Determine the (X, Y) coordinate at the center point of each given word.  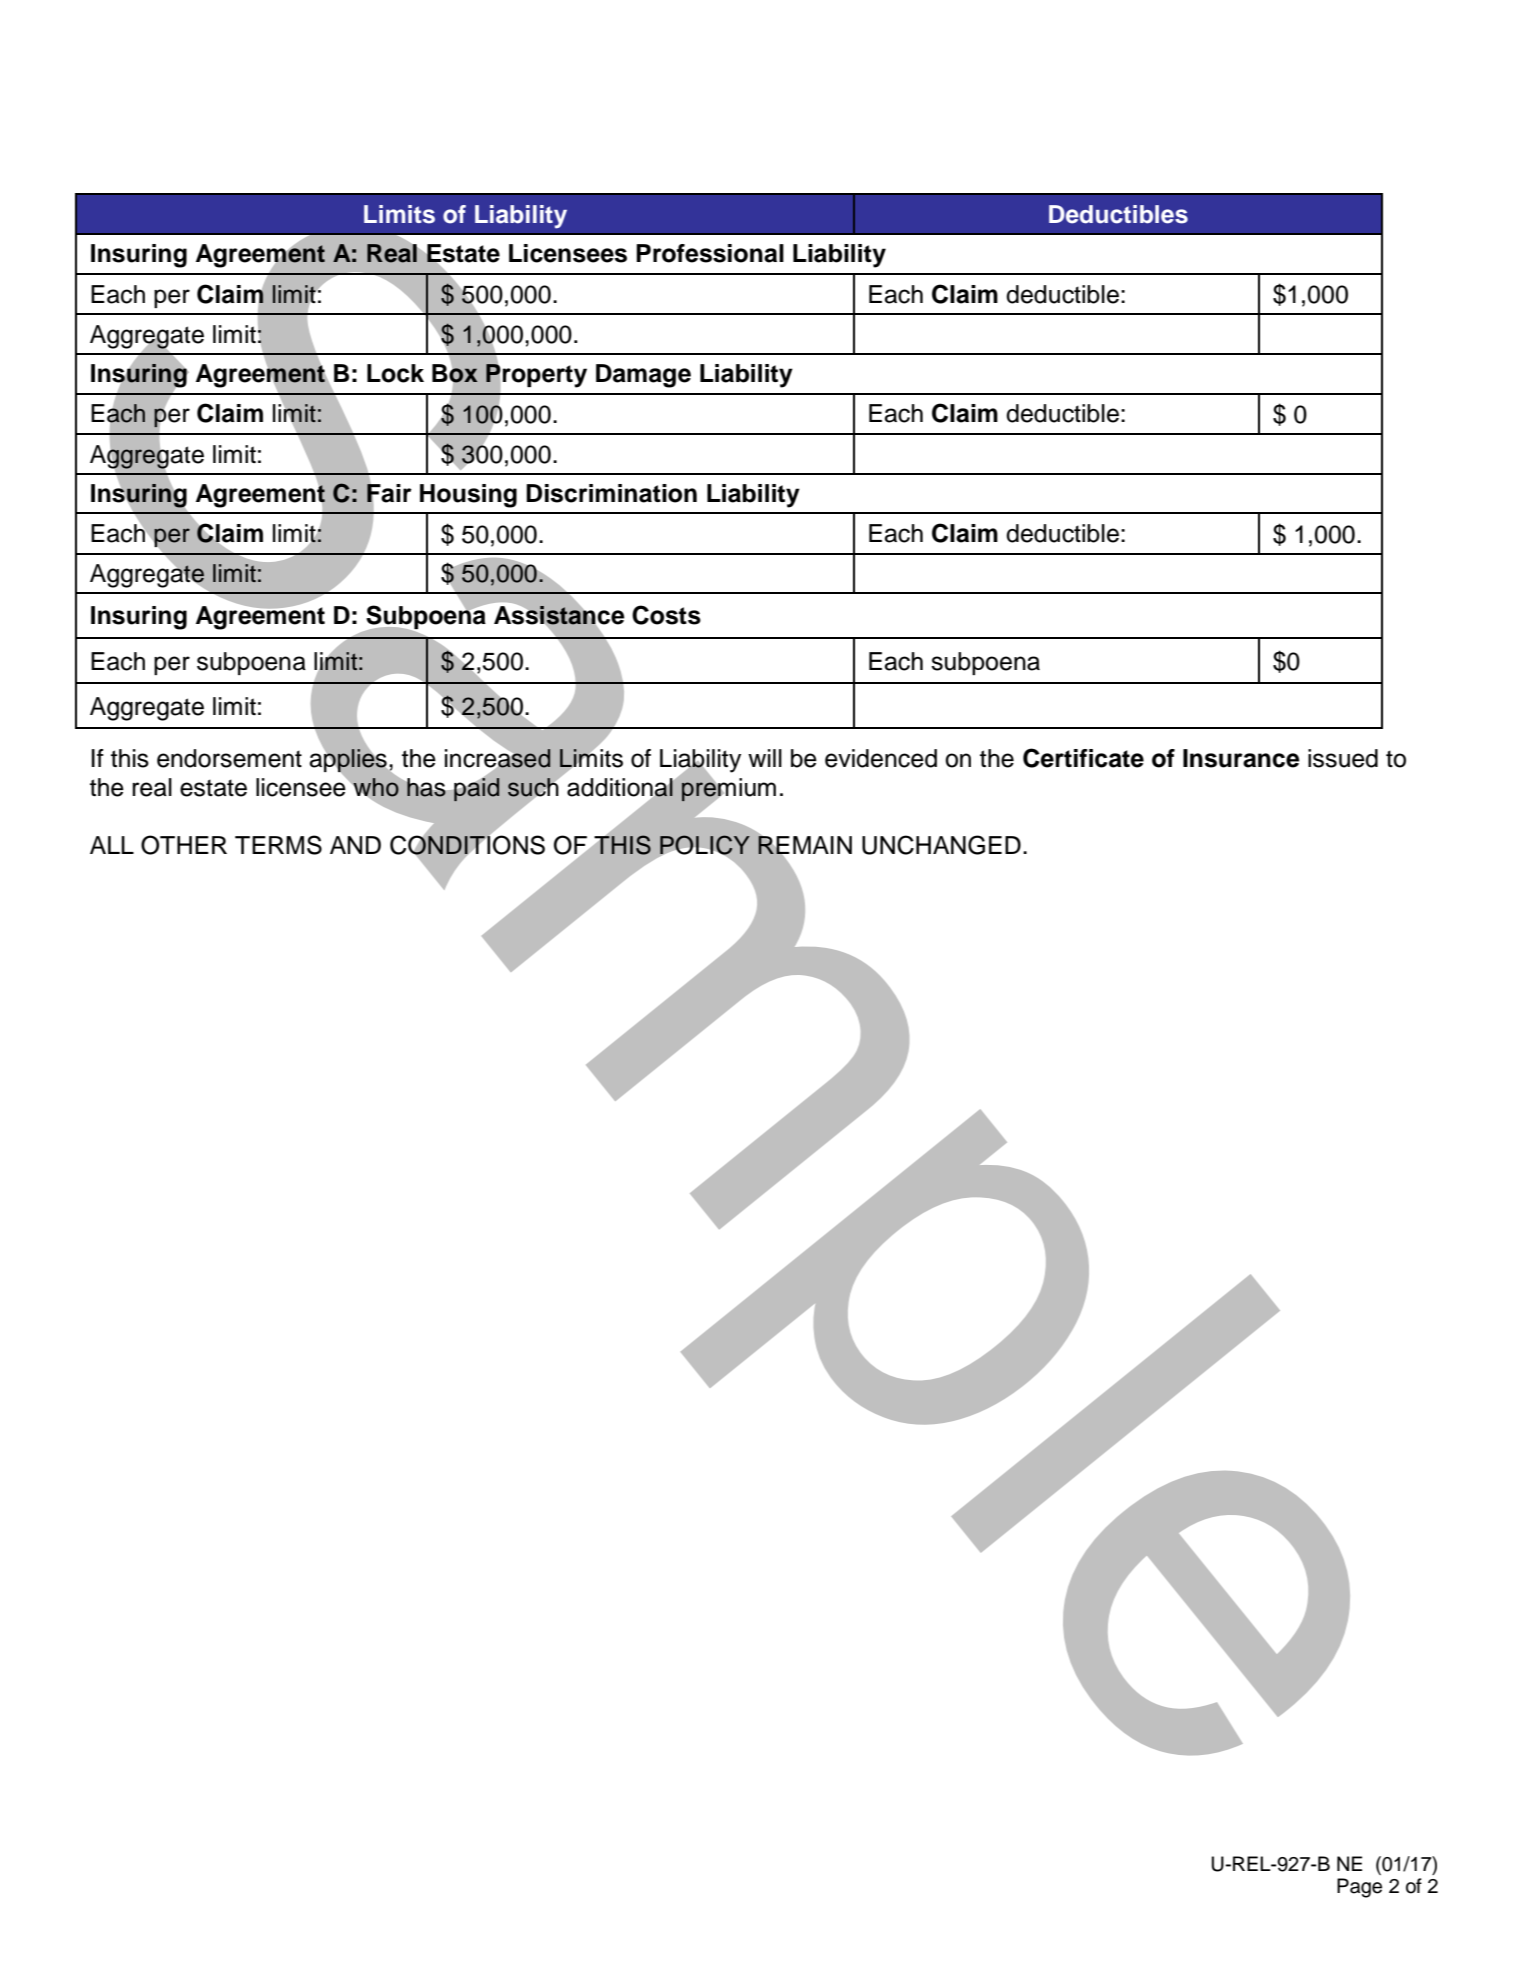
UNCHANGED (941, 845)
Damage (643, 376)
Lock (395, 373)
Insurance (1241, 758)
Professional (710, 253)
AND (355, 845)
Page (1359, 1888)
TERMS (278, 845)
